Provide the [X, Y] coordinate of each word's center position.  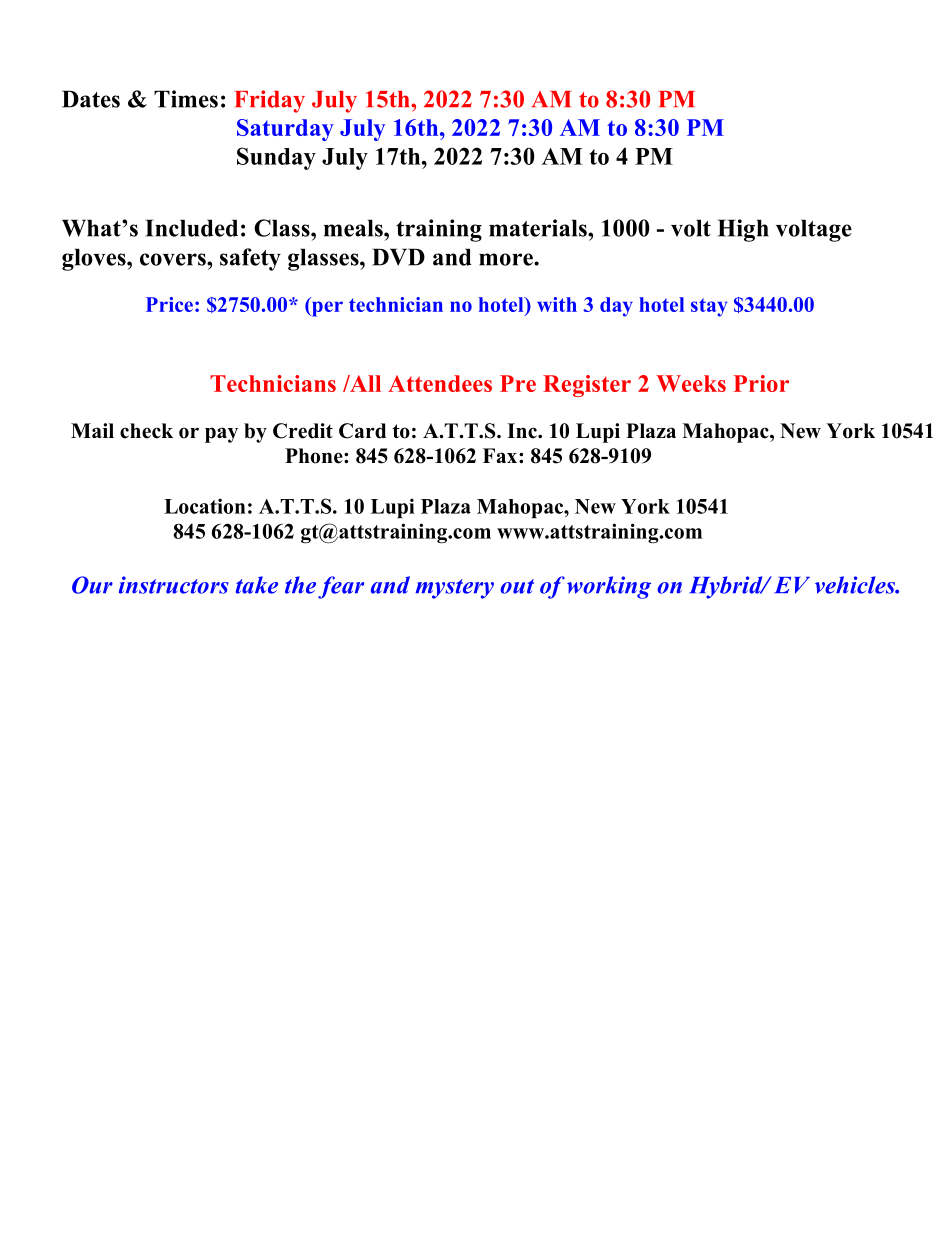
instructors [174, 585]
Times [186, 99]
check [146, 431]
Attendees [440, 383]
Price [169, 304]
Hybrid [727, 587]
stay [709, 307]
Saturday [285, 130]
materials [539, 228]
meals [354, 228]
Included [192, 228]
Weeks [691, 383]
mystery [454, 589]
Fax [501, 455]
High [743, 230]
